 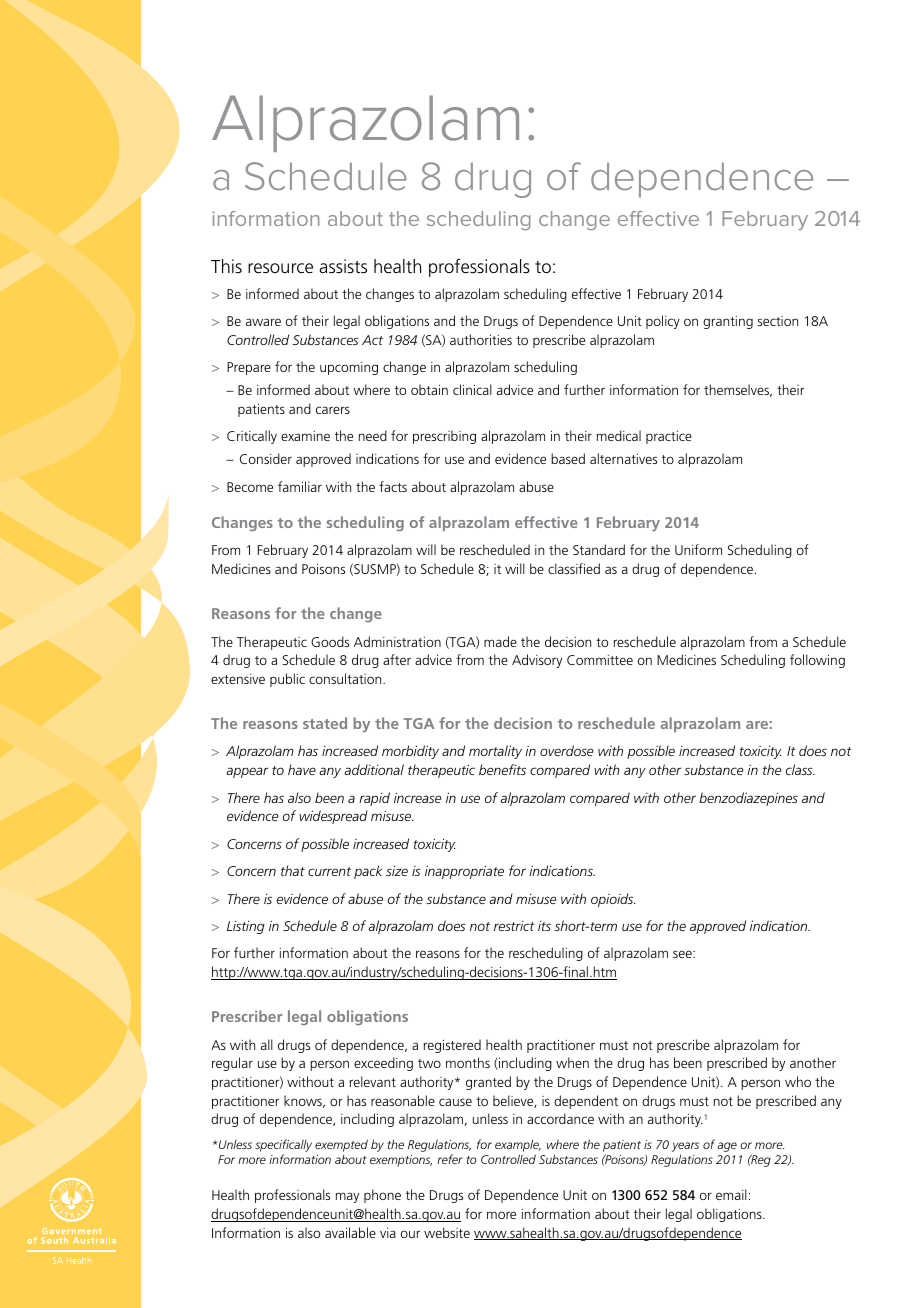 What do you see at coordinates (464, 872) in the screenshot?
I see `inappropriate` at bounding box center [464, 872].
